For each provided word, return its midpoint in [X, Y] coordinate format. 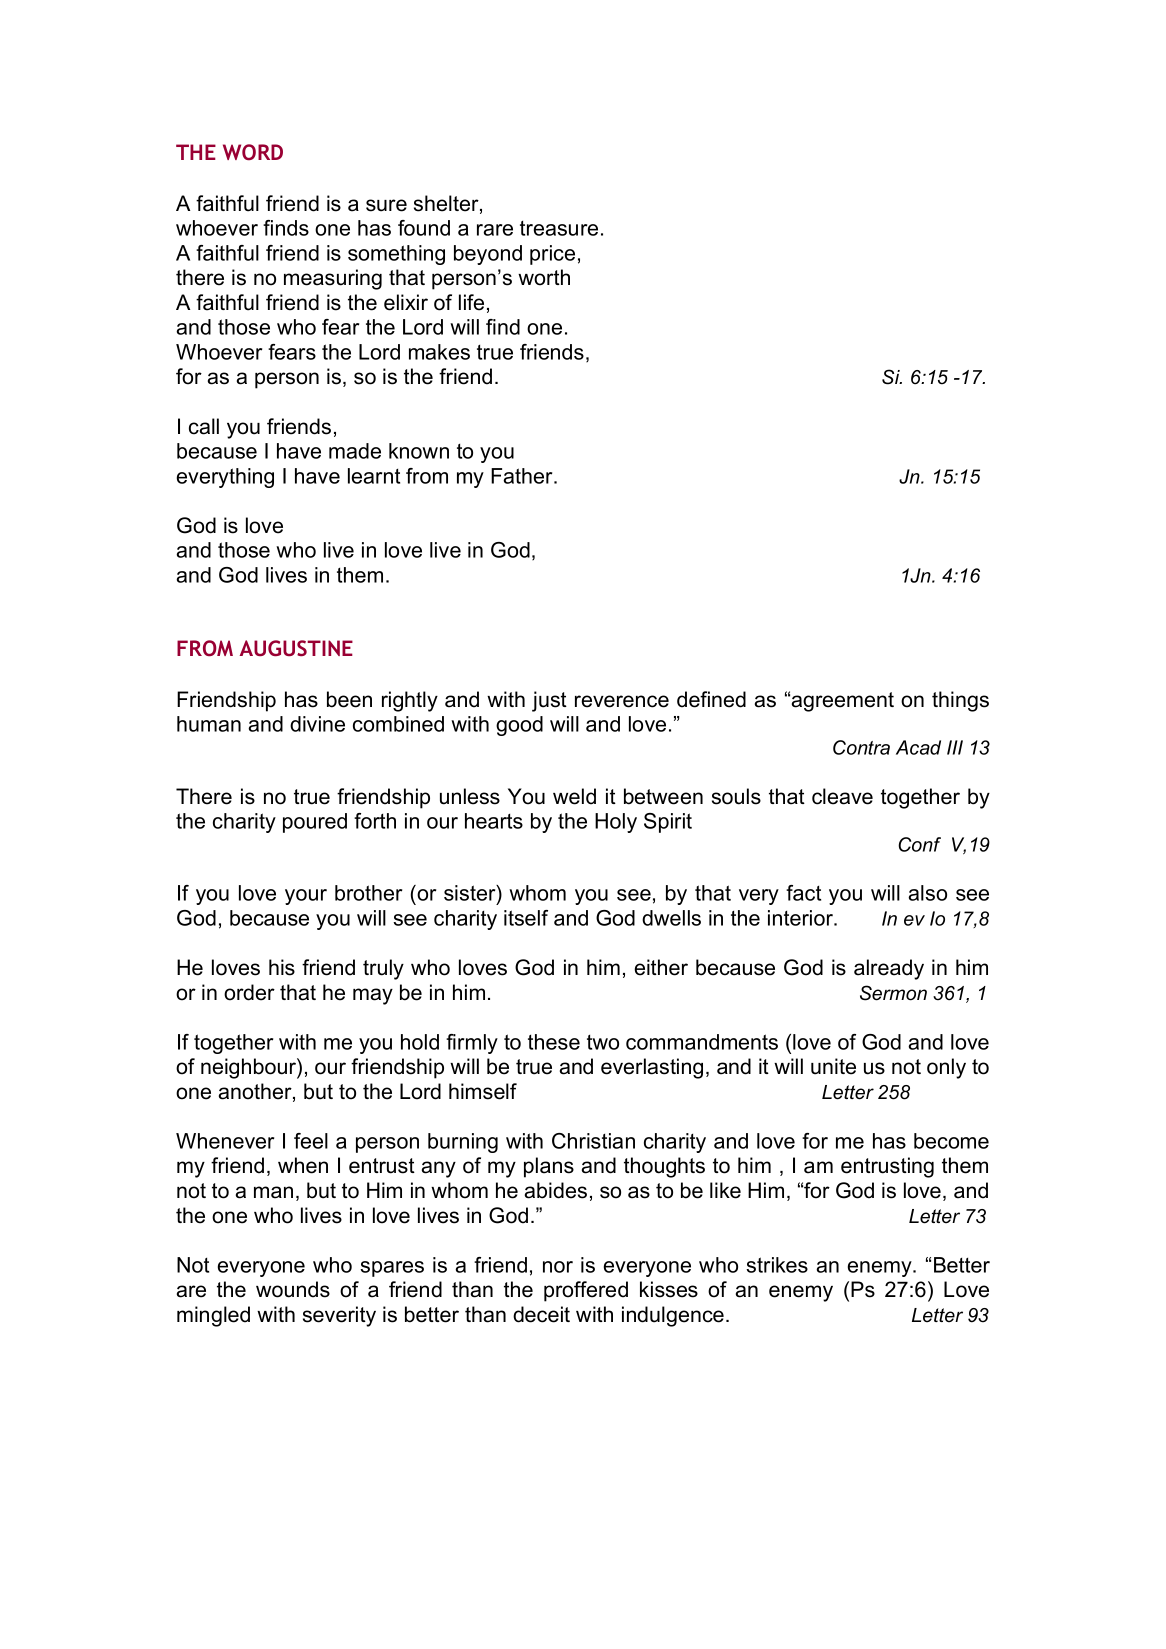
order [249, 992]
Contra [861, 747]
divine [317, 724]
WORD [253, 152]
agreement [843, 702]
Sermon [893, 993]
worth [544, 277]
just [549, 701]
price [552, 255]
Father [523, 476]
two [603, 1042]
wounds [293, 1289]
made [355, 451]
